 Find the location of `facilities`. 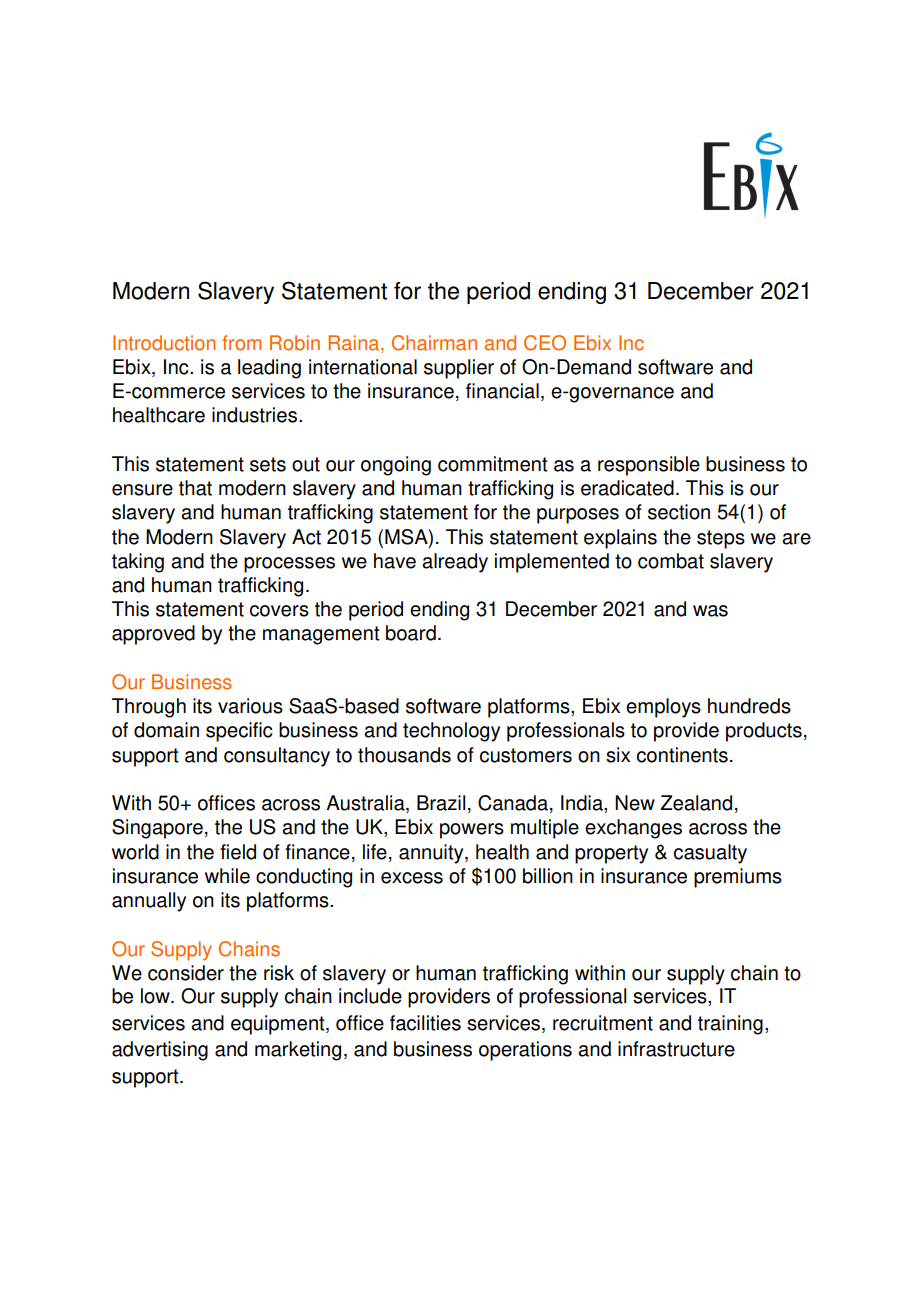

facilities is located at coordinates (425, 1023).
